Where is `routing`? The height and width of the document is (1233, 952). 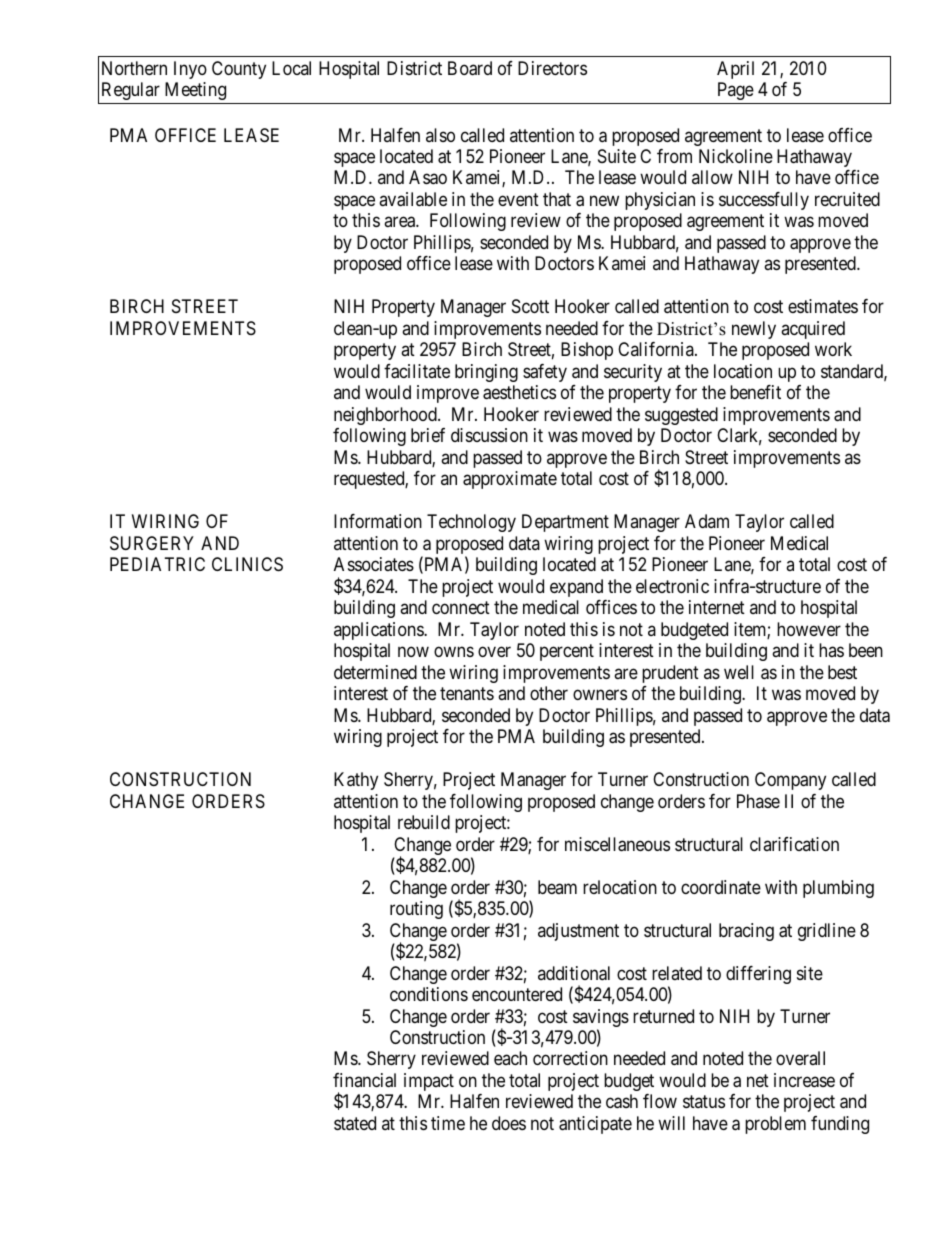
routing is located at coordinates (416, 910).
